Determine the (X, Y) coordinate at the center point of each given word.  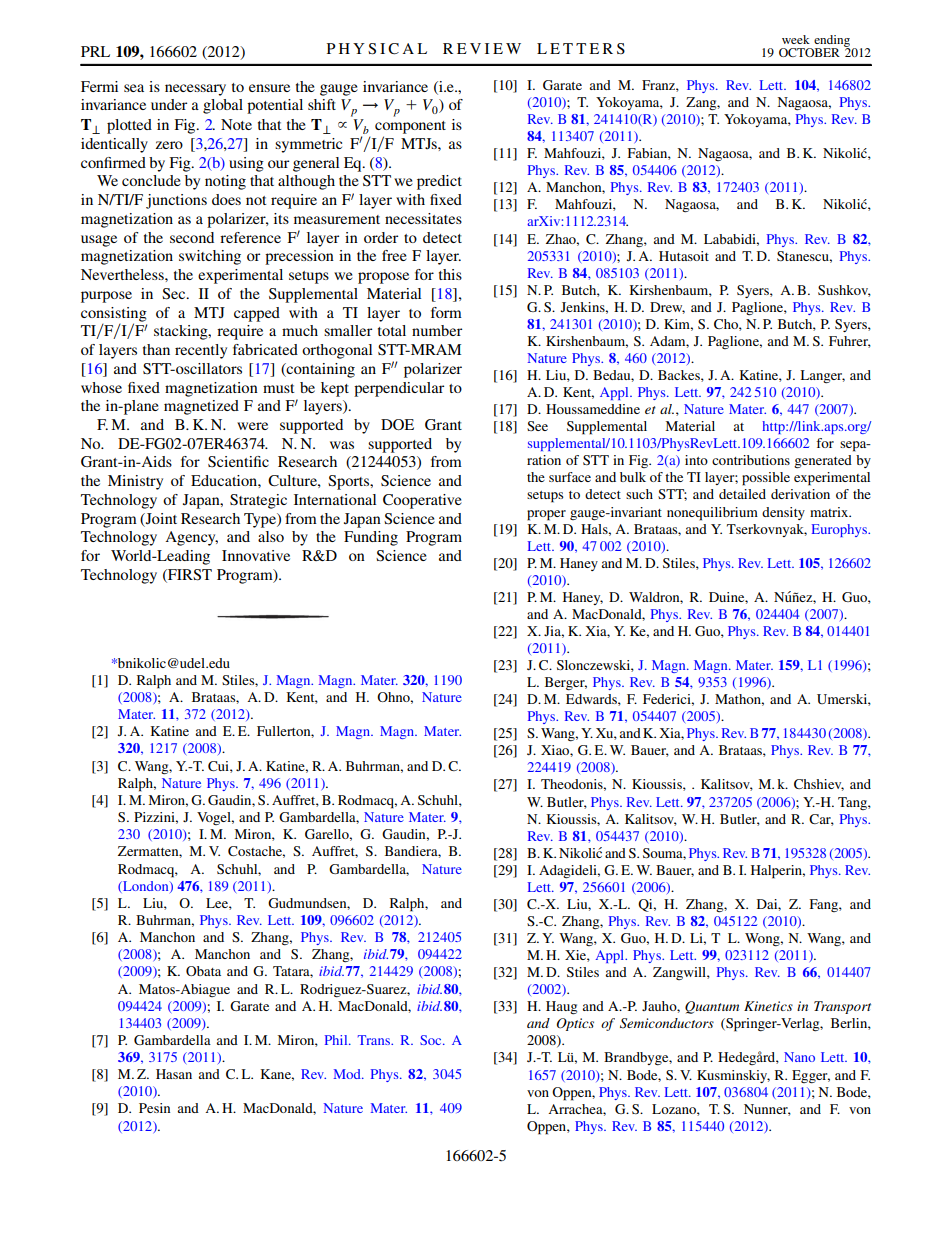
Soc (432, 1040)
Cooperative (422, 501)
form (446, 312)
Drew (667, 308)
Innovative (256, 555)
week (796, 39)
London (146, 887)
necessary (195, 90)
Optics (575, 1024)
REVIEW (482, 48)
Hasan (174, 1074)
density (783, 513)
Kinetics (768, 1006)
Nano (799, 1057)
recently (201, 351)
